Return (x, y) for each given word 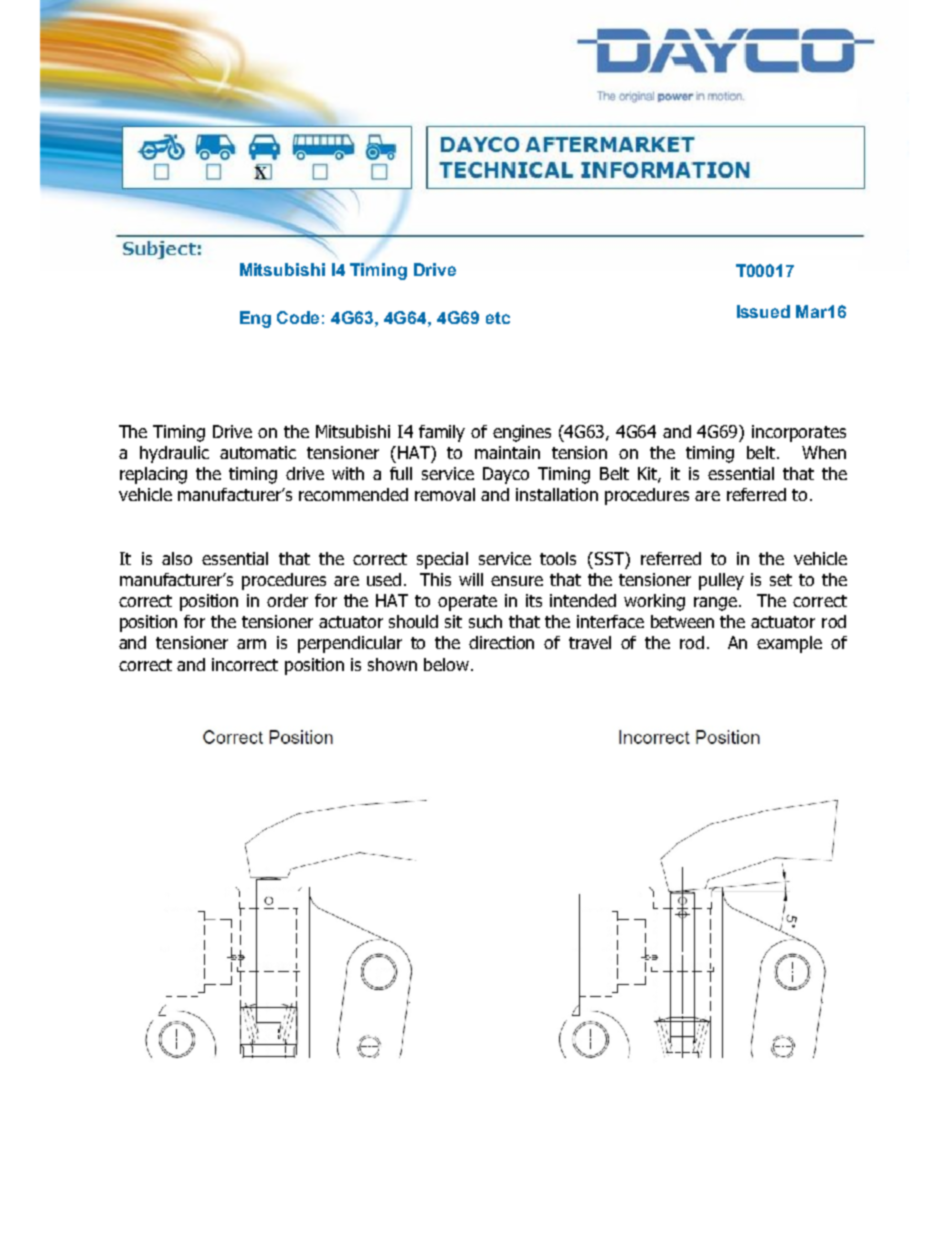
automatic (258, 452)
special (442, 560)
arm (251, 644)
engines (522, 433)
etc (498, 318)
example (789, 644)
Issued (763, 311)
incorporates (799, 433)
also (177, 558)
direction (501, 642)
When (824, 452)
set (781, 580)
